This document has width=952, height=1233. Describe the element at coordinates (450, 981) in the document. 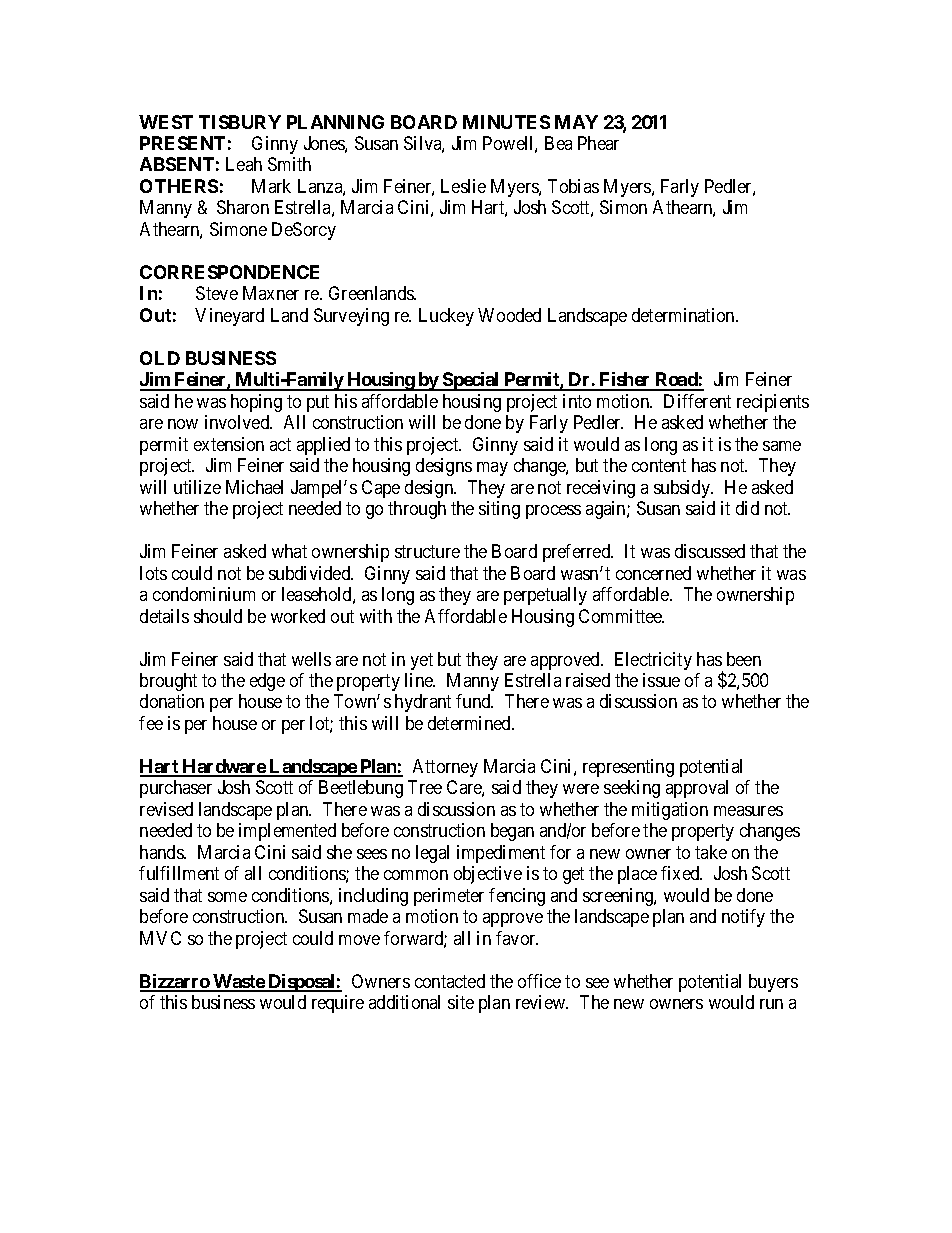

I see `contacted` at that location.
